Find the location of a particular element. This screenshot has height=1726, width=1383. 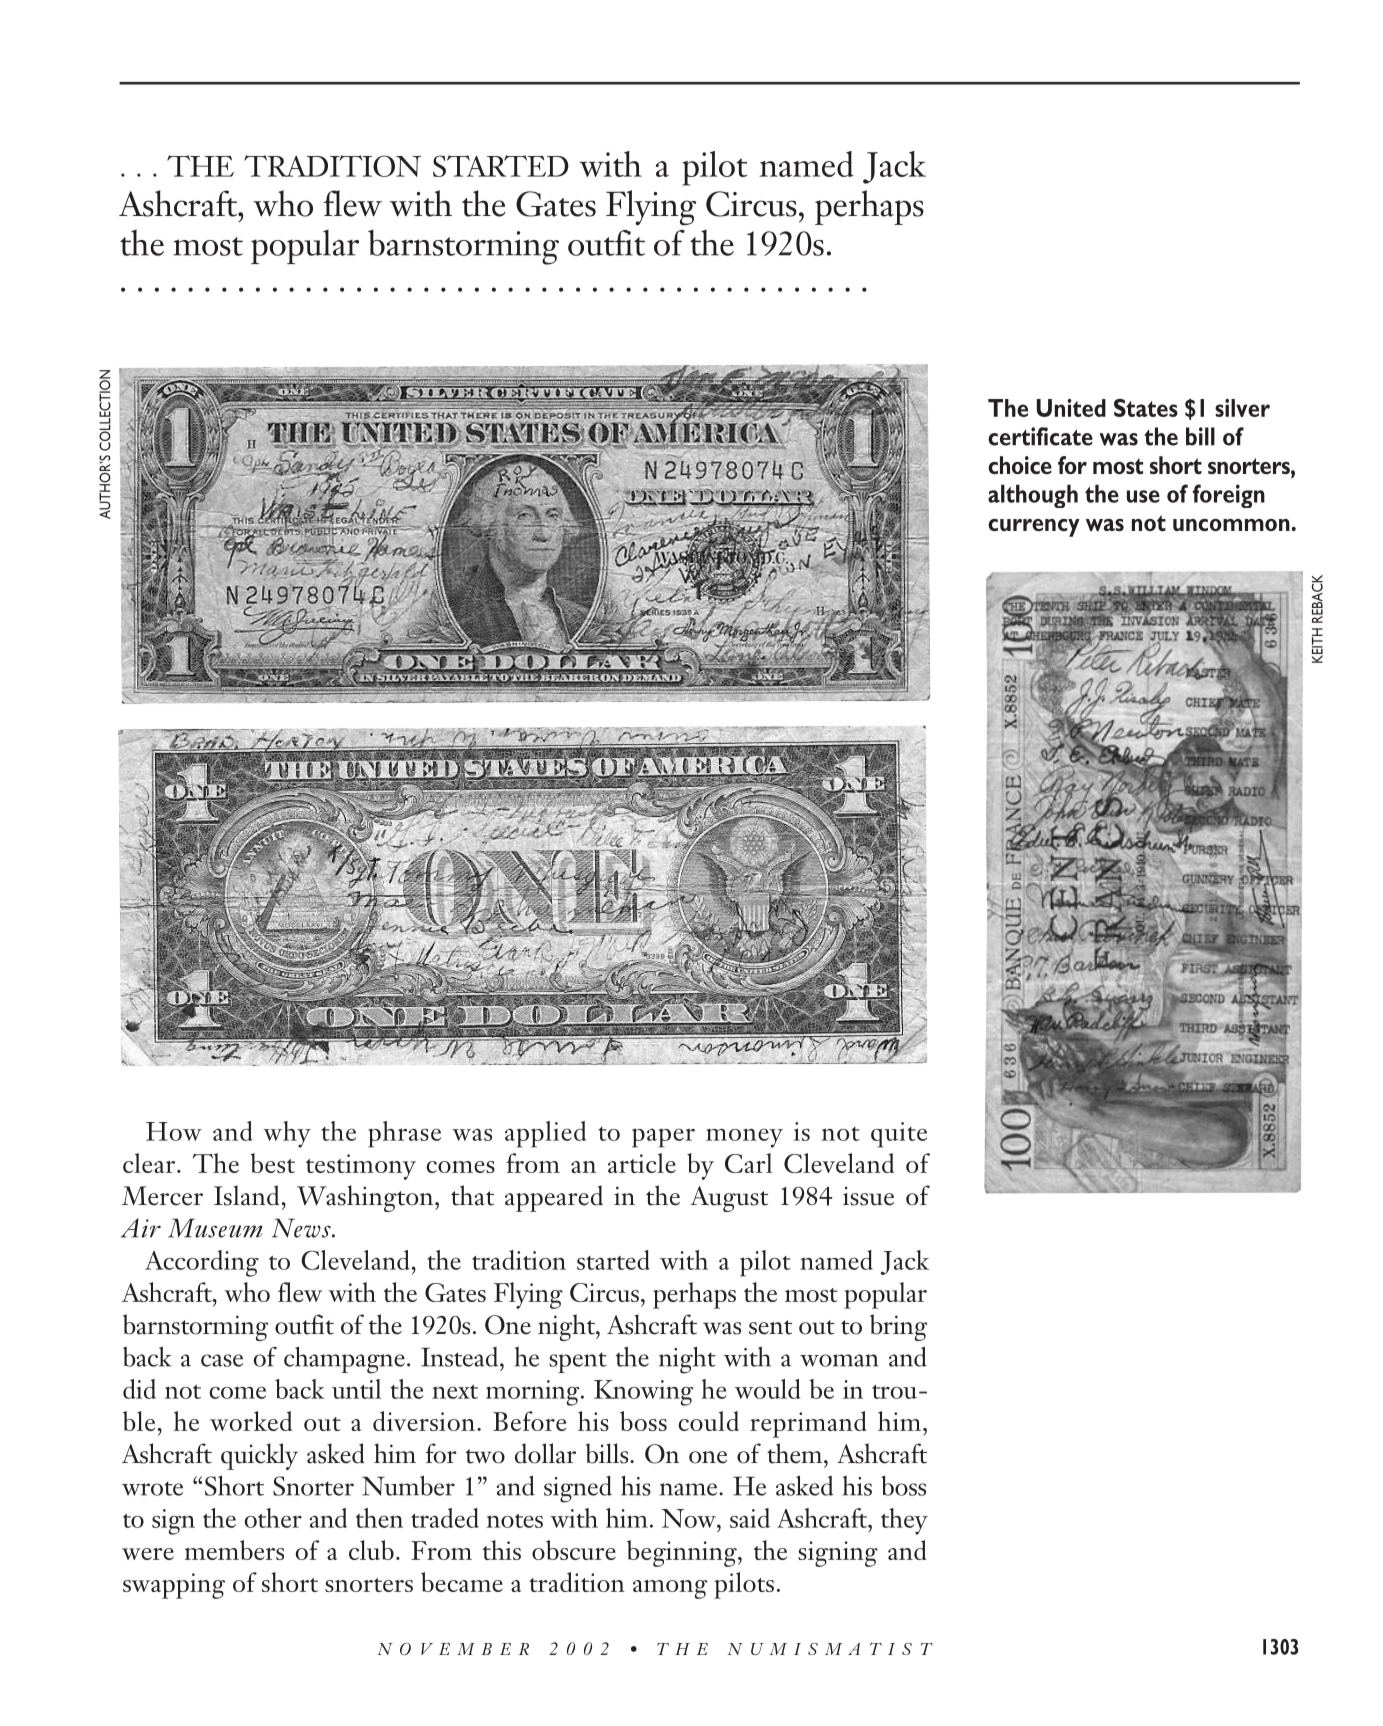

members is located at coordinates (234, 1550).
